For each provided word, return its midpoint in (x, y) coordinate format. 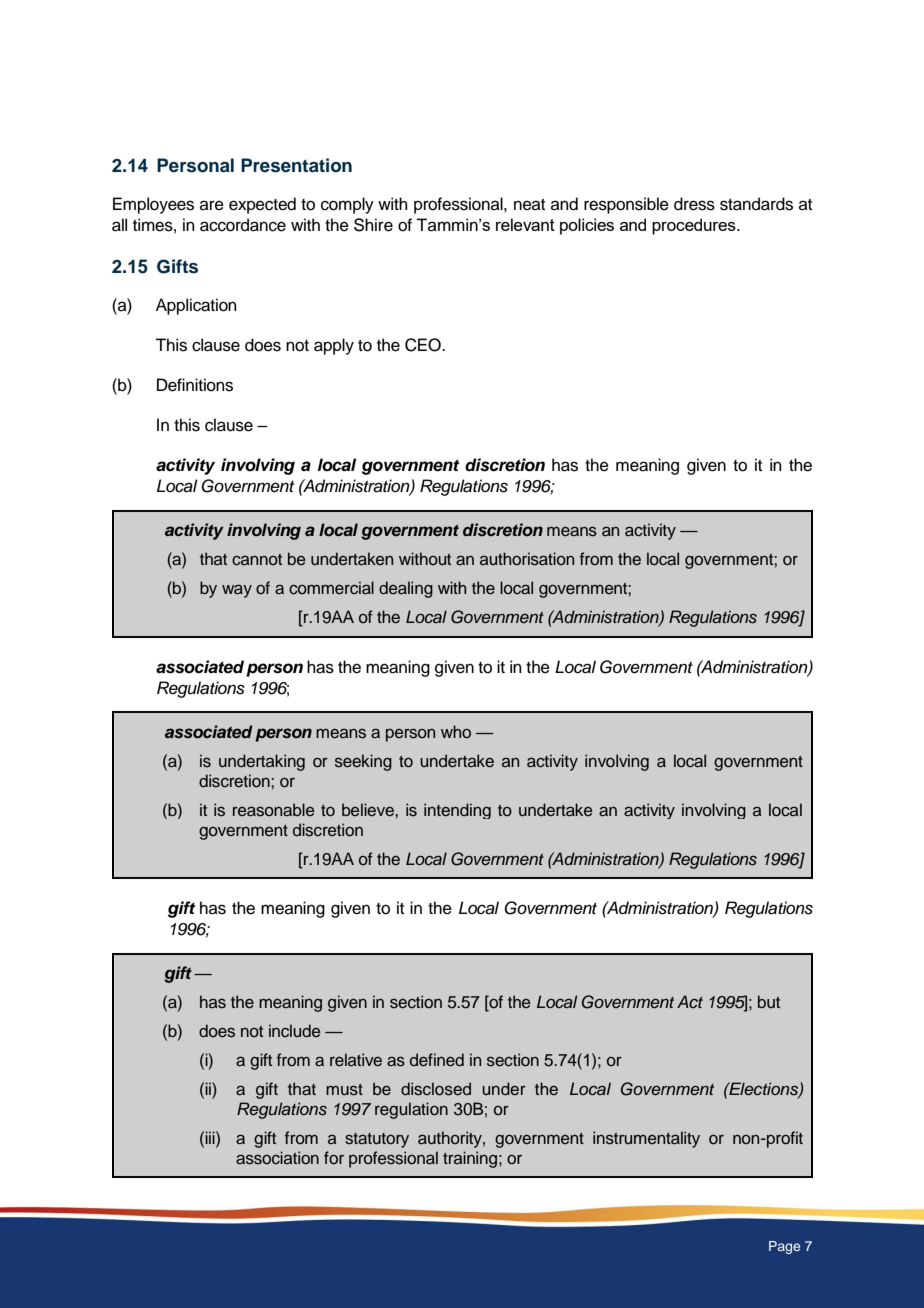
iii (210, 1137)
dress (694, 204)
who (456, 731)
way (237, 591)
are (212, 205)
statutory (377, 1140)
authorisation (527, 559)
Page (784, 1247)
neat (529, 205)
